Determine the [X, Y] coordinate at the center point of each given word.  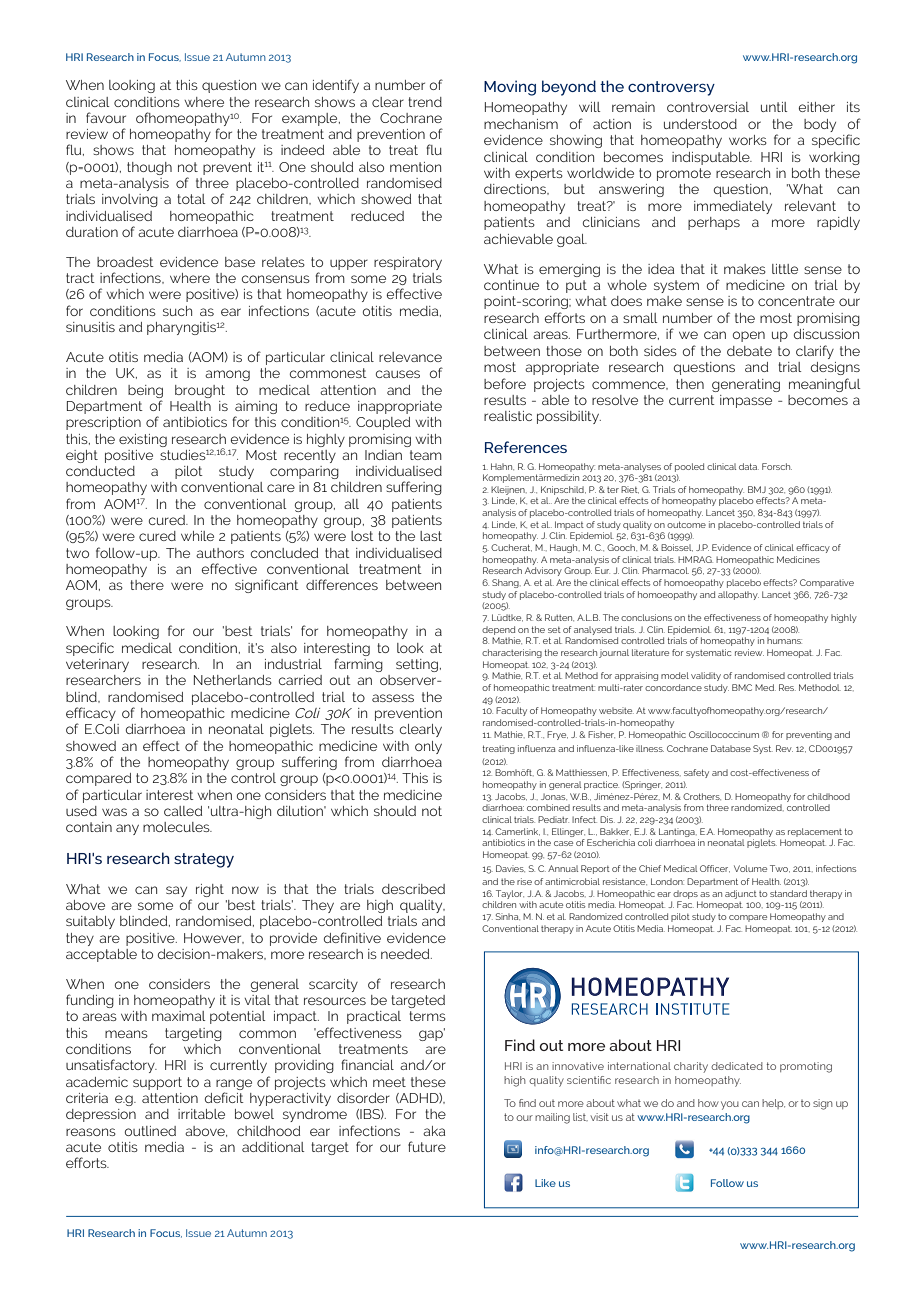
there [147, 585]
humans [784, 640]
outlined [150, 1131]
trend [425, 102]
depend [498, 630]
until [774, 107]
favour [106, 117]
